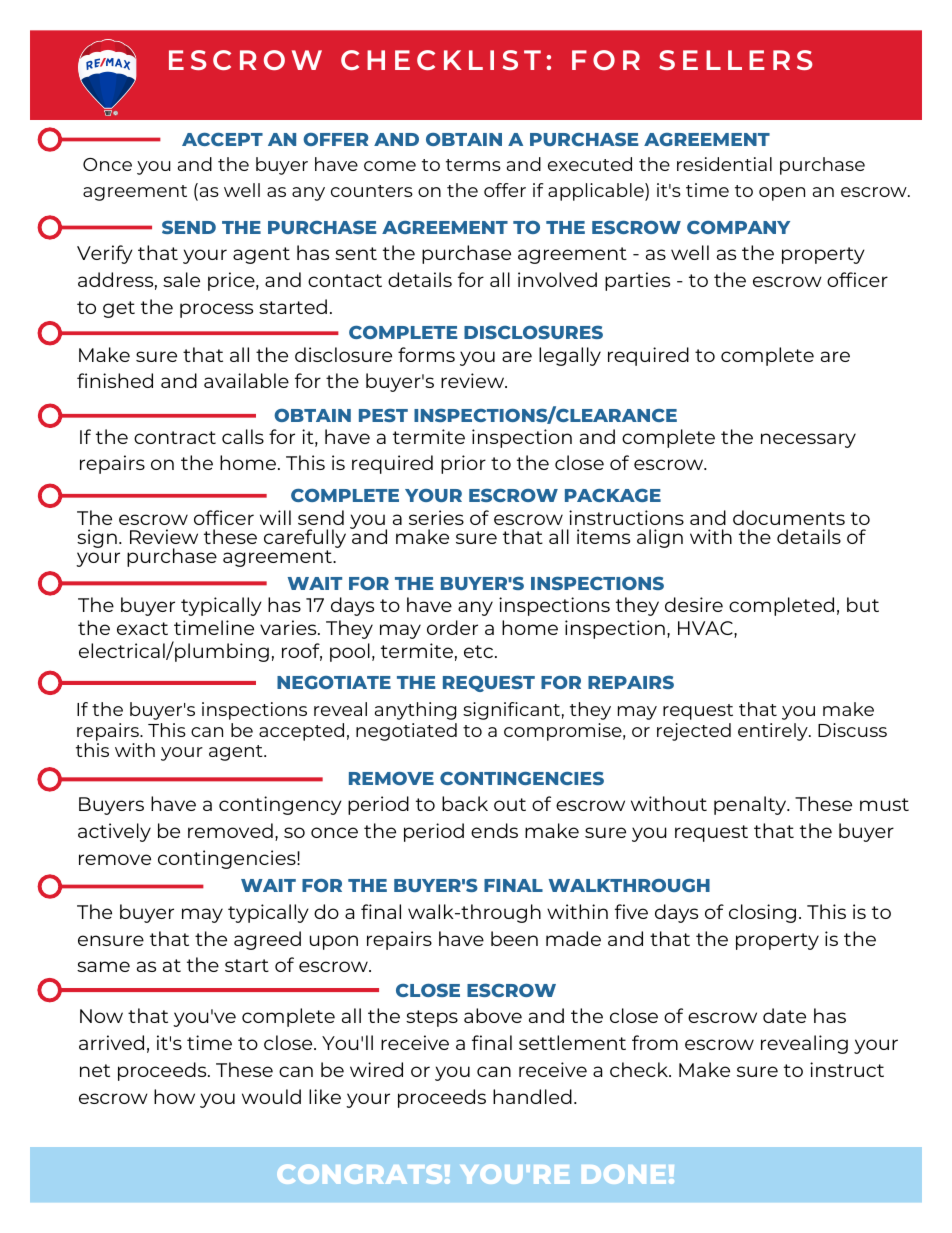 The image size is (952, 1233). I want to click on Verify, so click(105, 254).
